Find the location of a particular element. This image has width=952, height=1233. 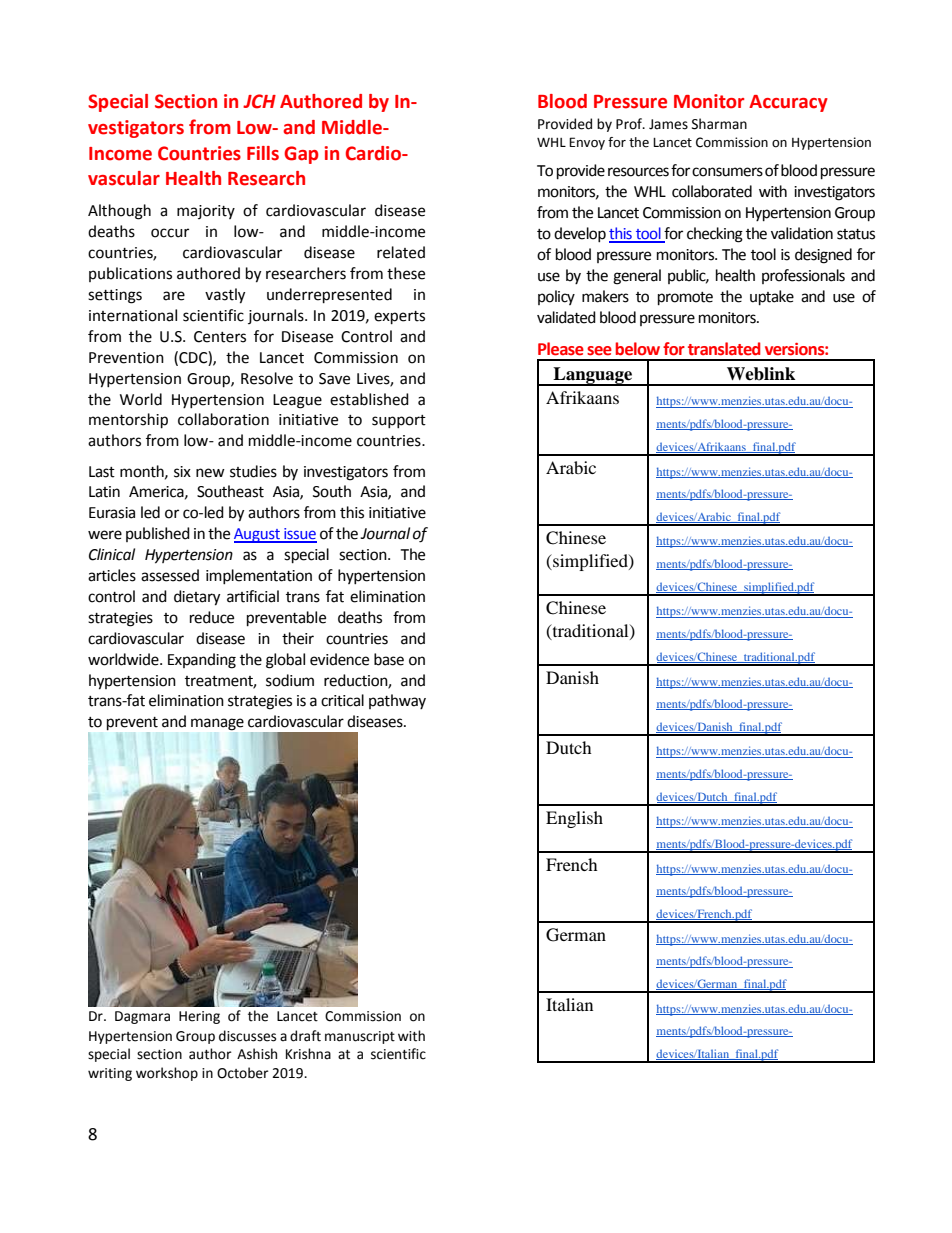

Sharman is located at coordinates (719, 124).
